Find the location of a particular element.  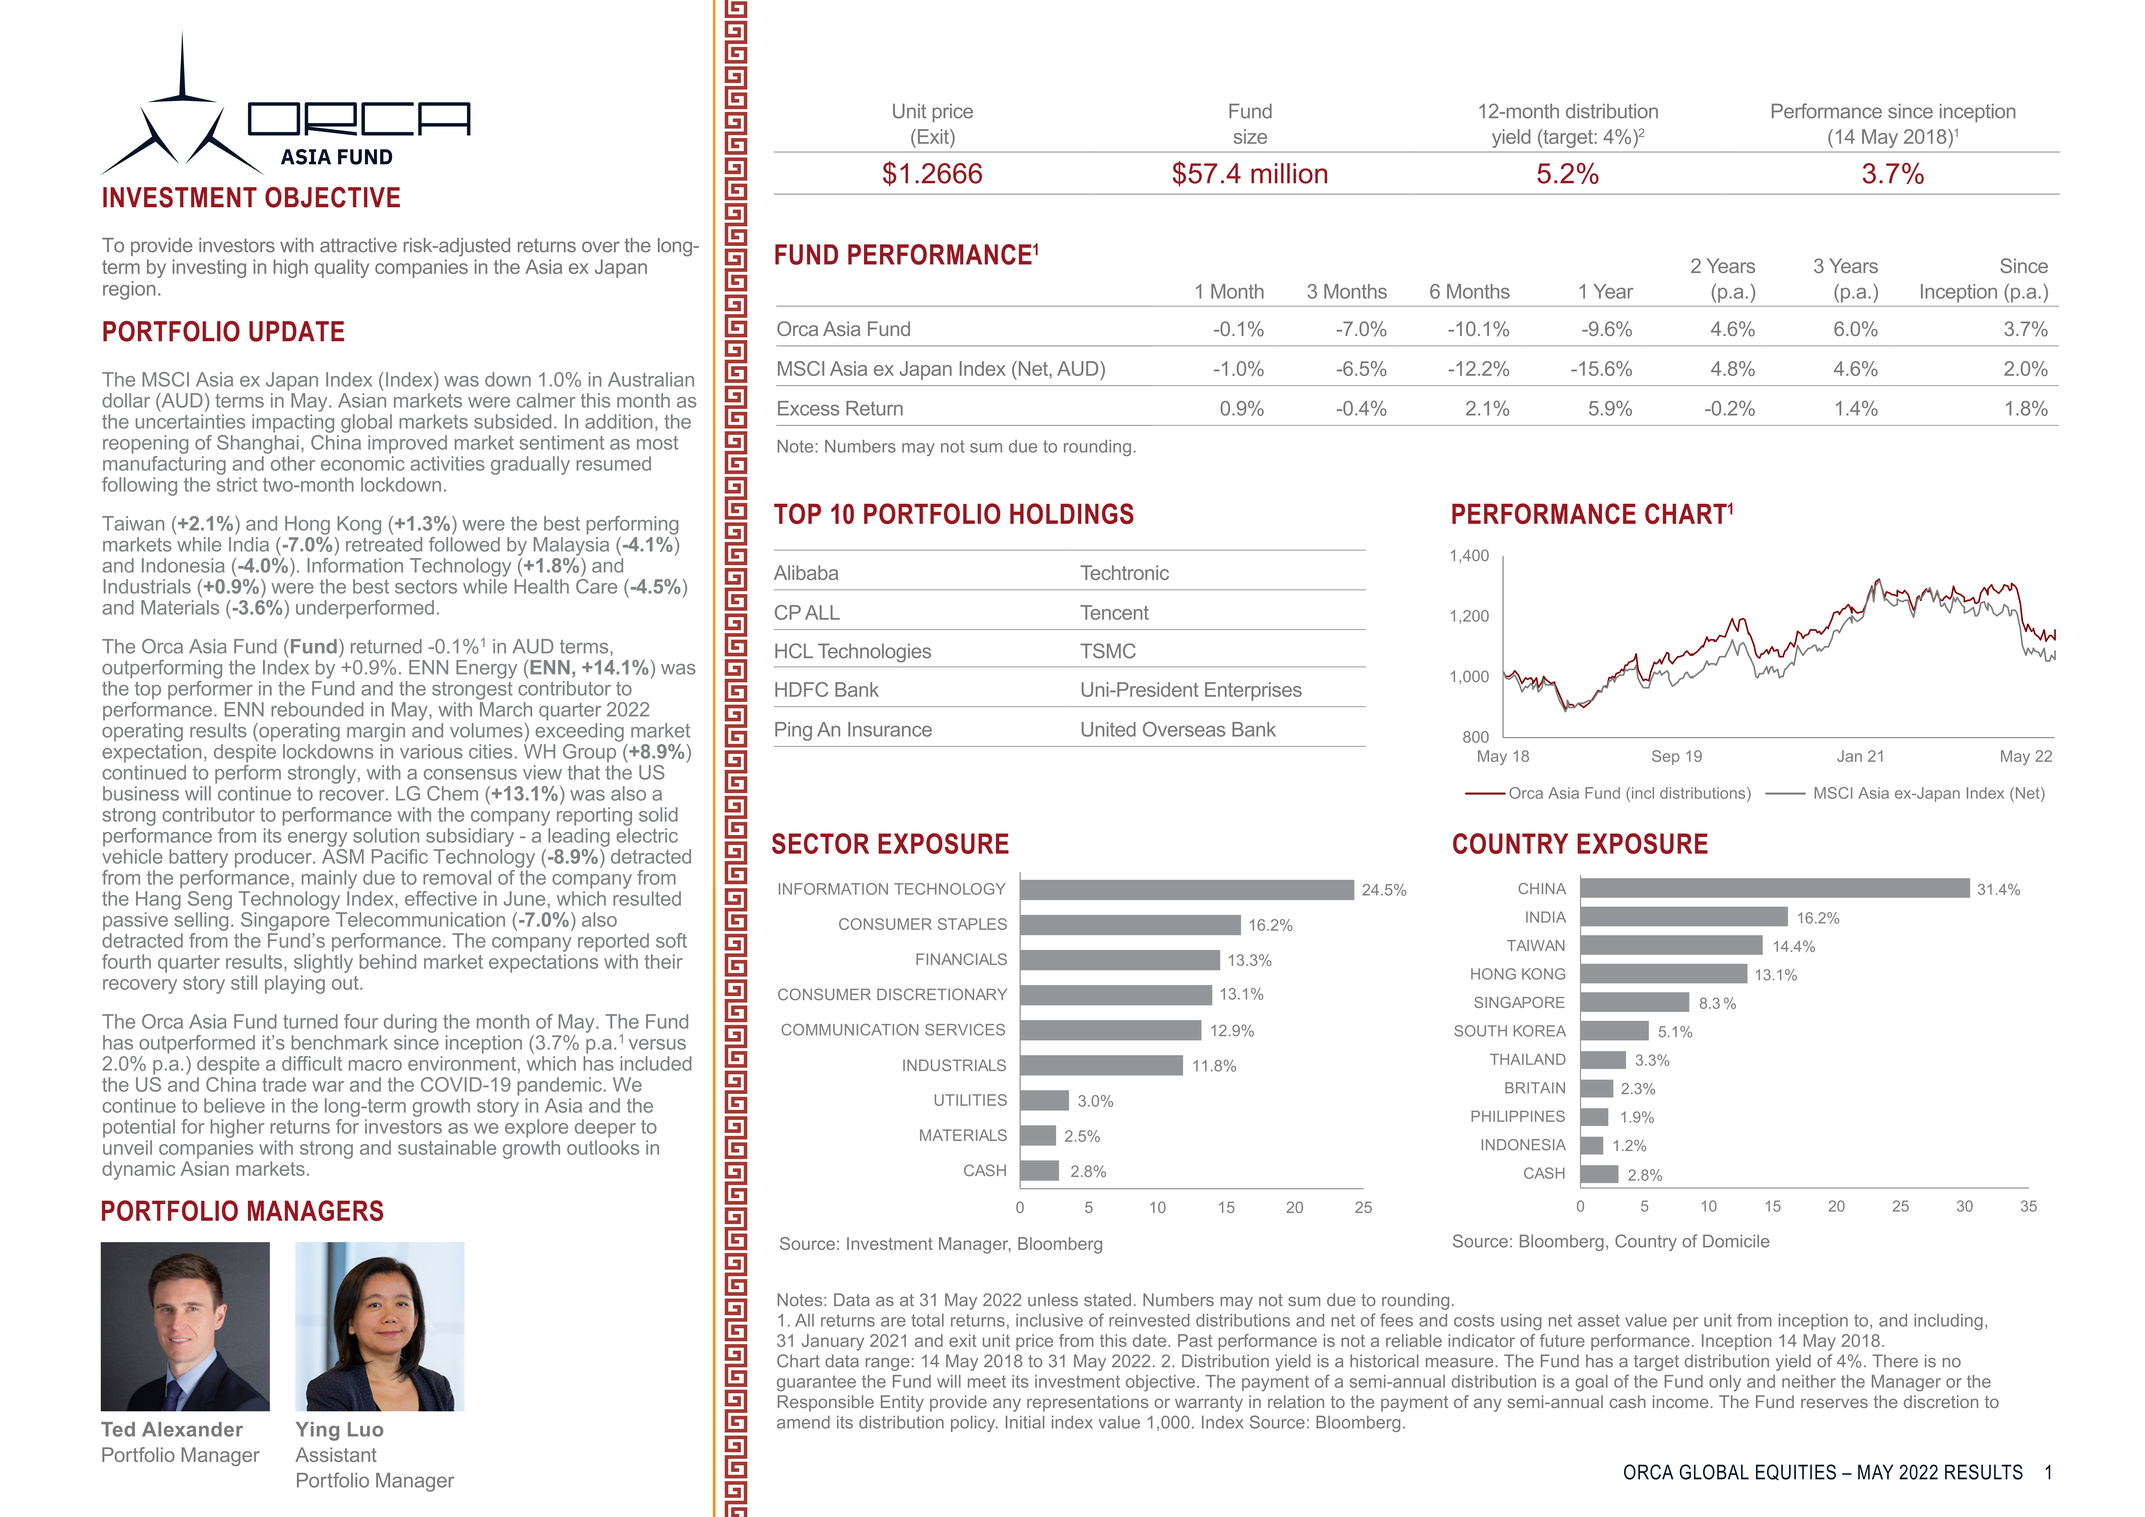

income is located at coordinates (1680, 1401).
